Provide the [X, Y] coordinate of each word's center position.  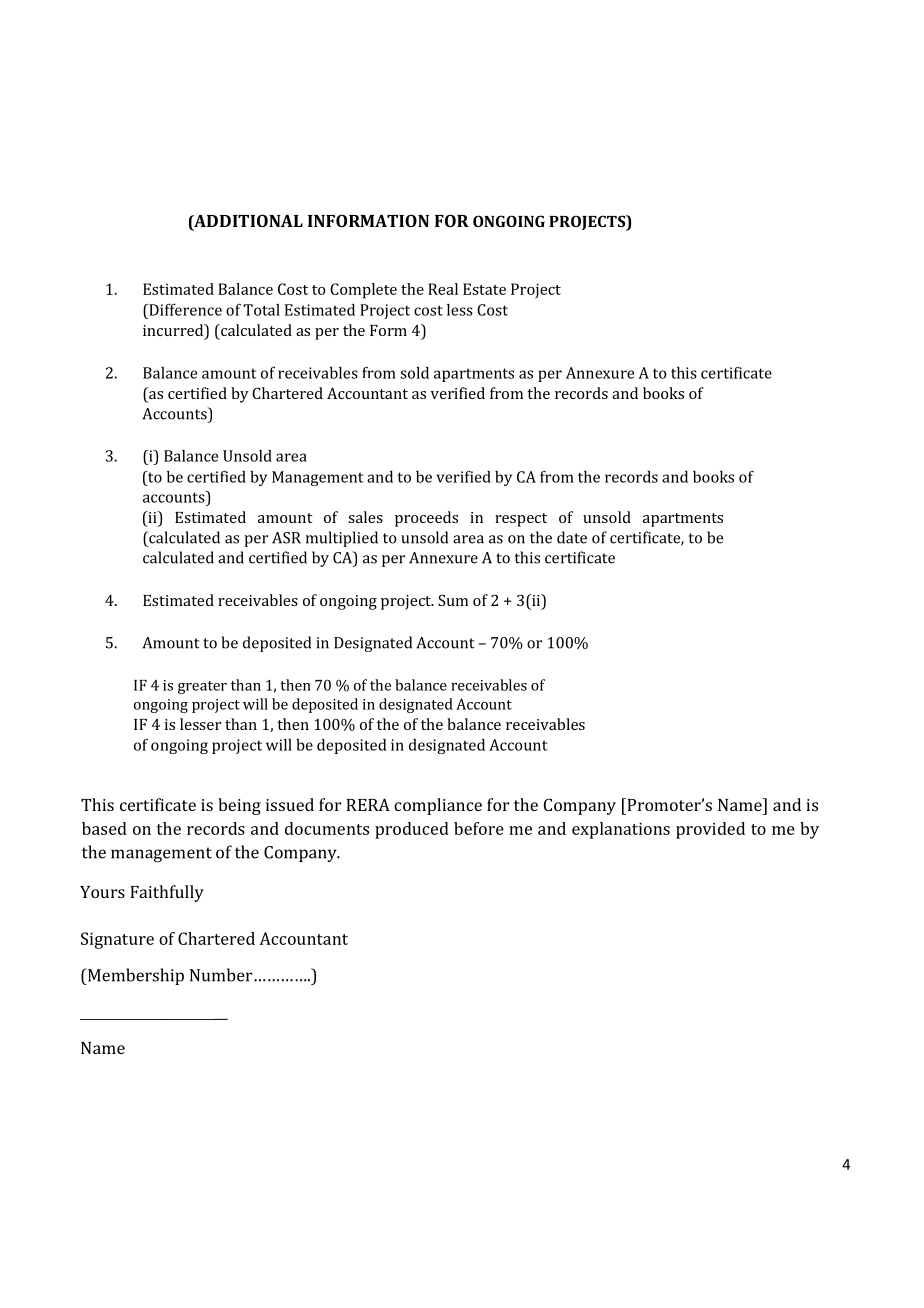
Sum [453, 600]
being [239, 806]
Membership [135, 976]
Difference [184, 310]
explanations [621, 830]
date [572, 537]
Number [222, 975]
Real [443, 289]
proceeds [426, 519]
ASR [286, 538]
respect [521, 520]
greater [202, 687]
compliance [438, 806]
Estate [484, 289]
